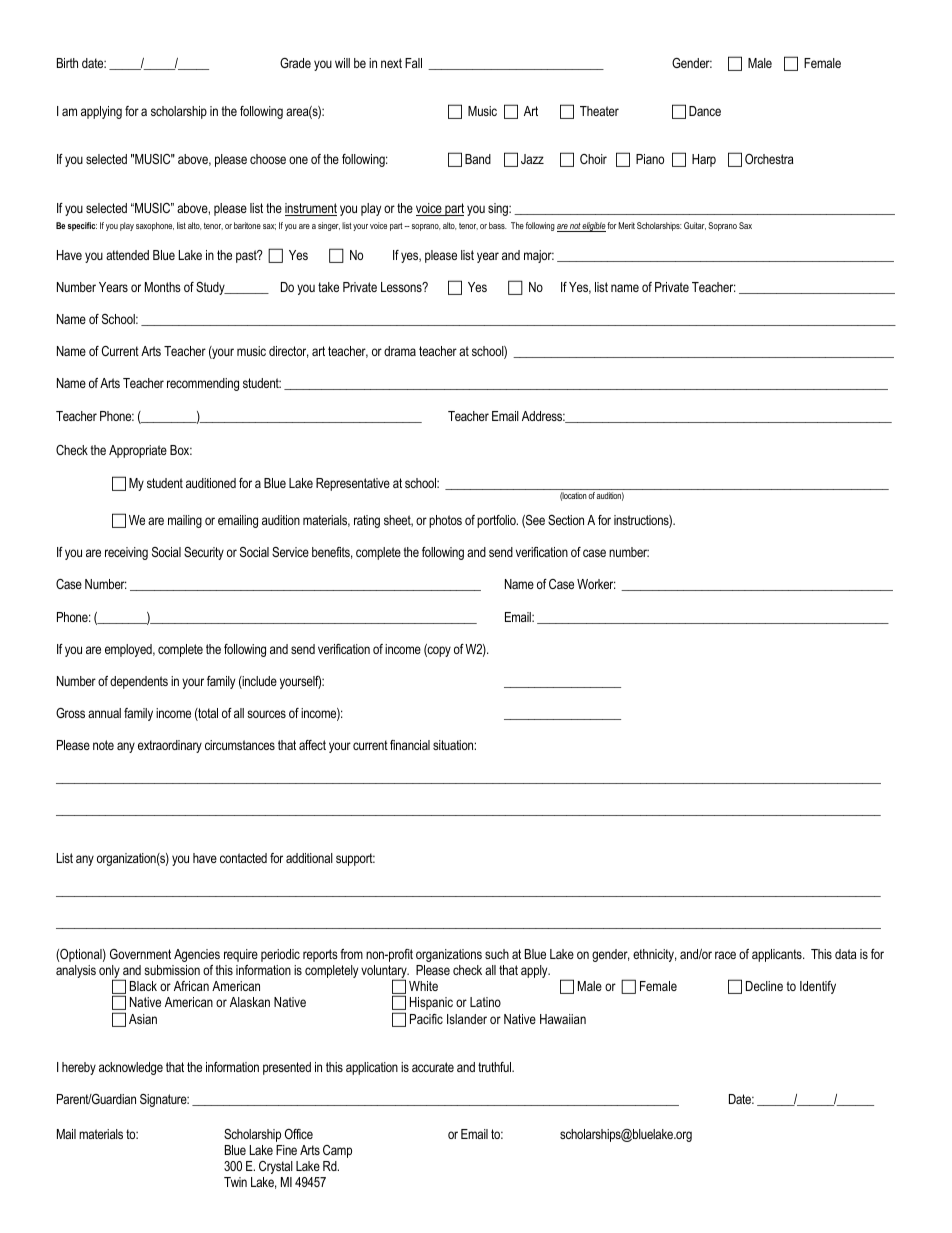 This screenshot has width=952, height=1233. Describe the element at coordinates (203, 384) in the screenshot. I see `recommending` at that location.
